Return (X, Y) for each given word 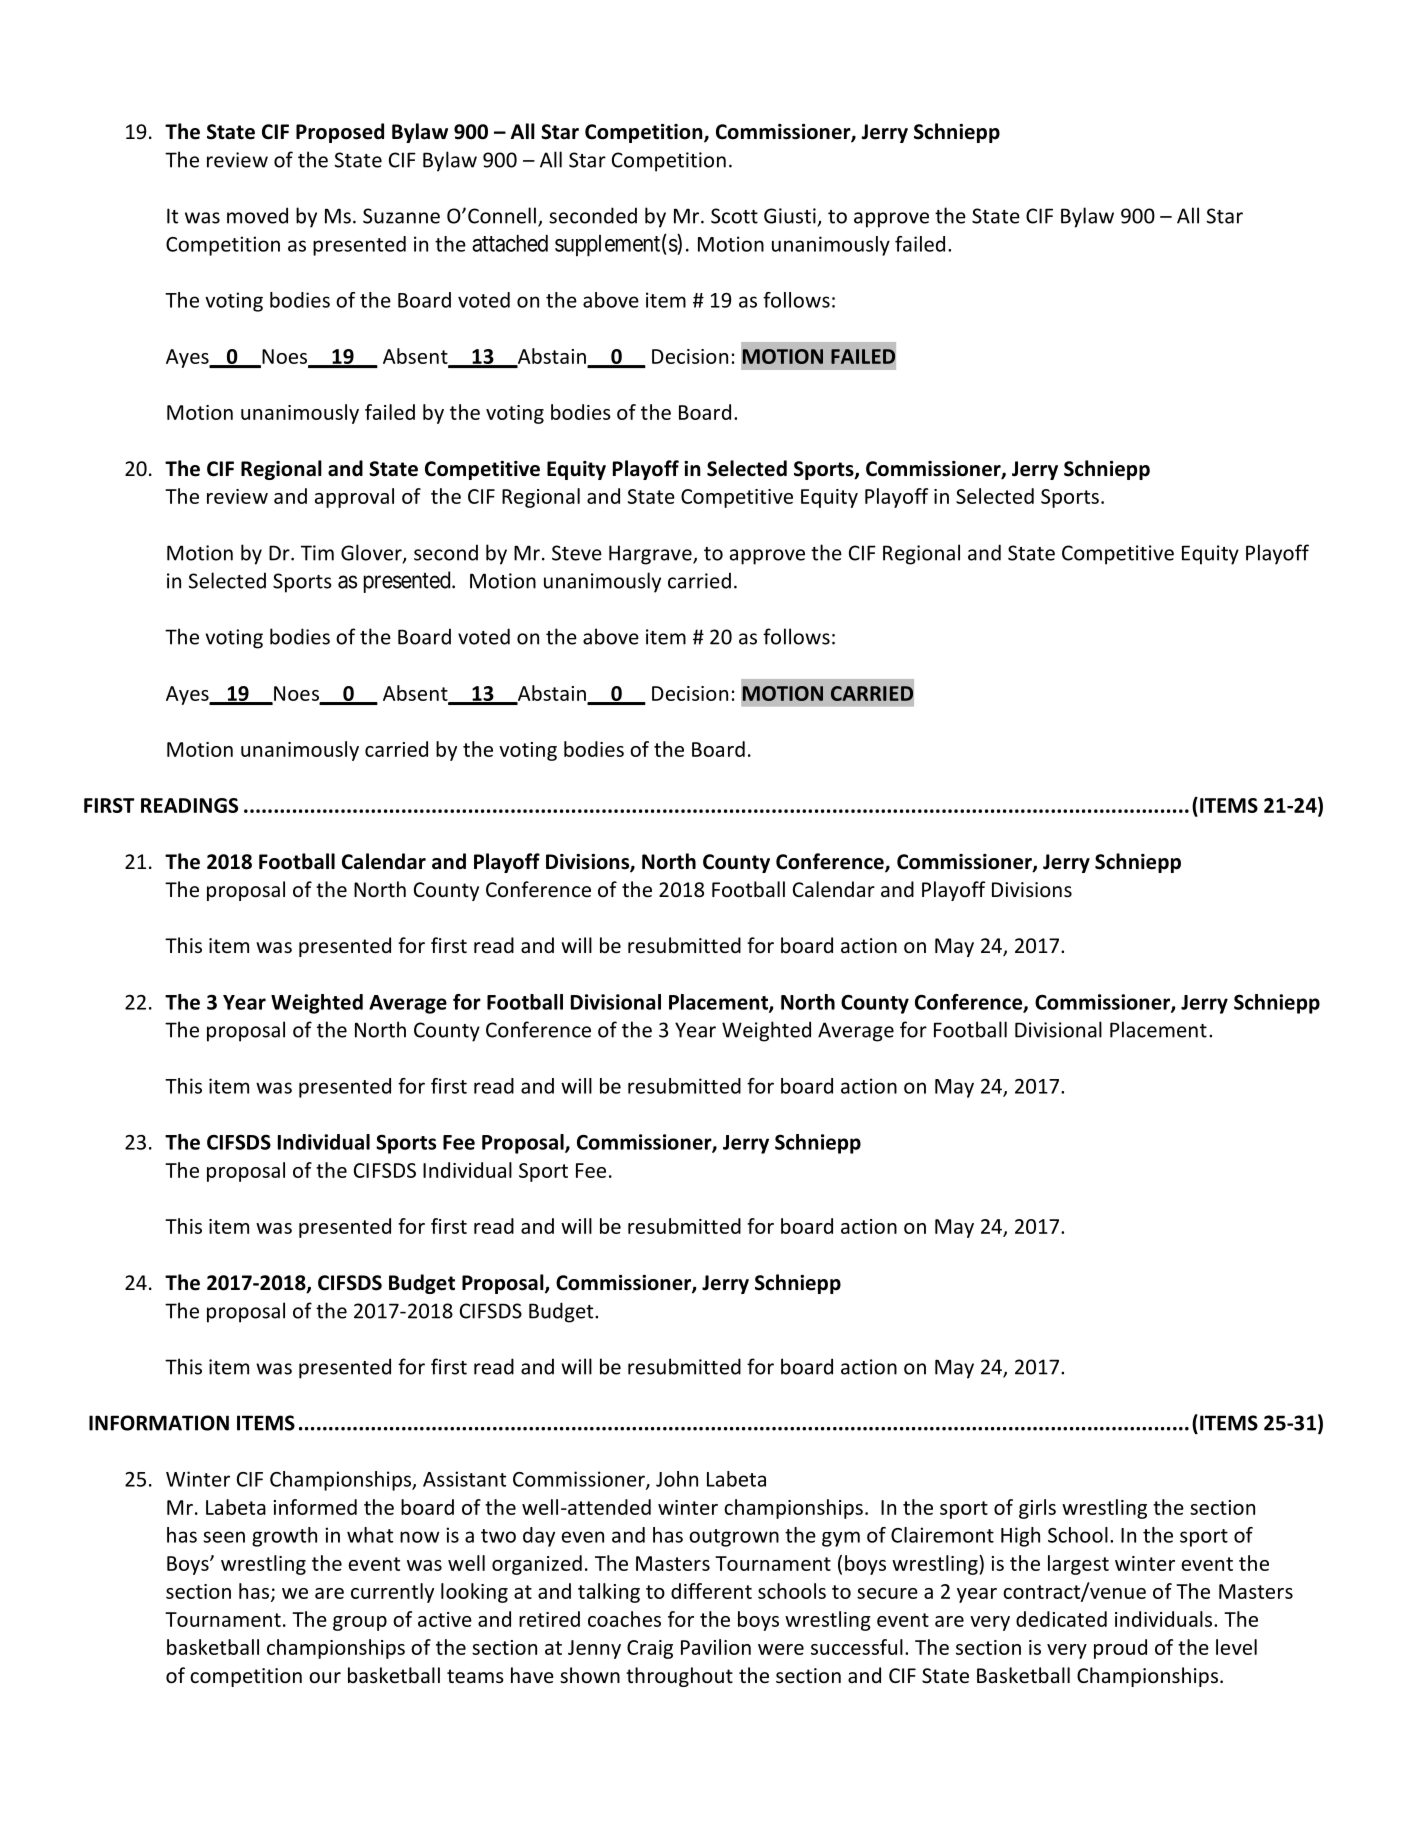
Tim (317, 553)
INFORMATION (159, 1423)
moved (257, 215)
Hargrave (651, 555)
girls (1037, 1509)
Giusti (790, 216)
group (360, 1623)
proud (1120, 1649)
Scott (734, 216)
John (677, 1479)
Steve (577, 553)
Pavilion (716, 1647)
